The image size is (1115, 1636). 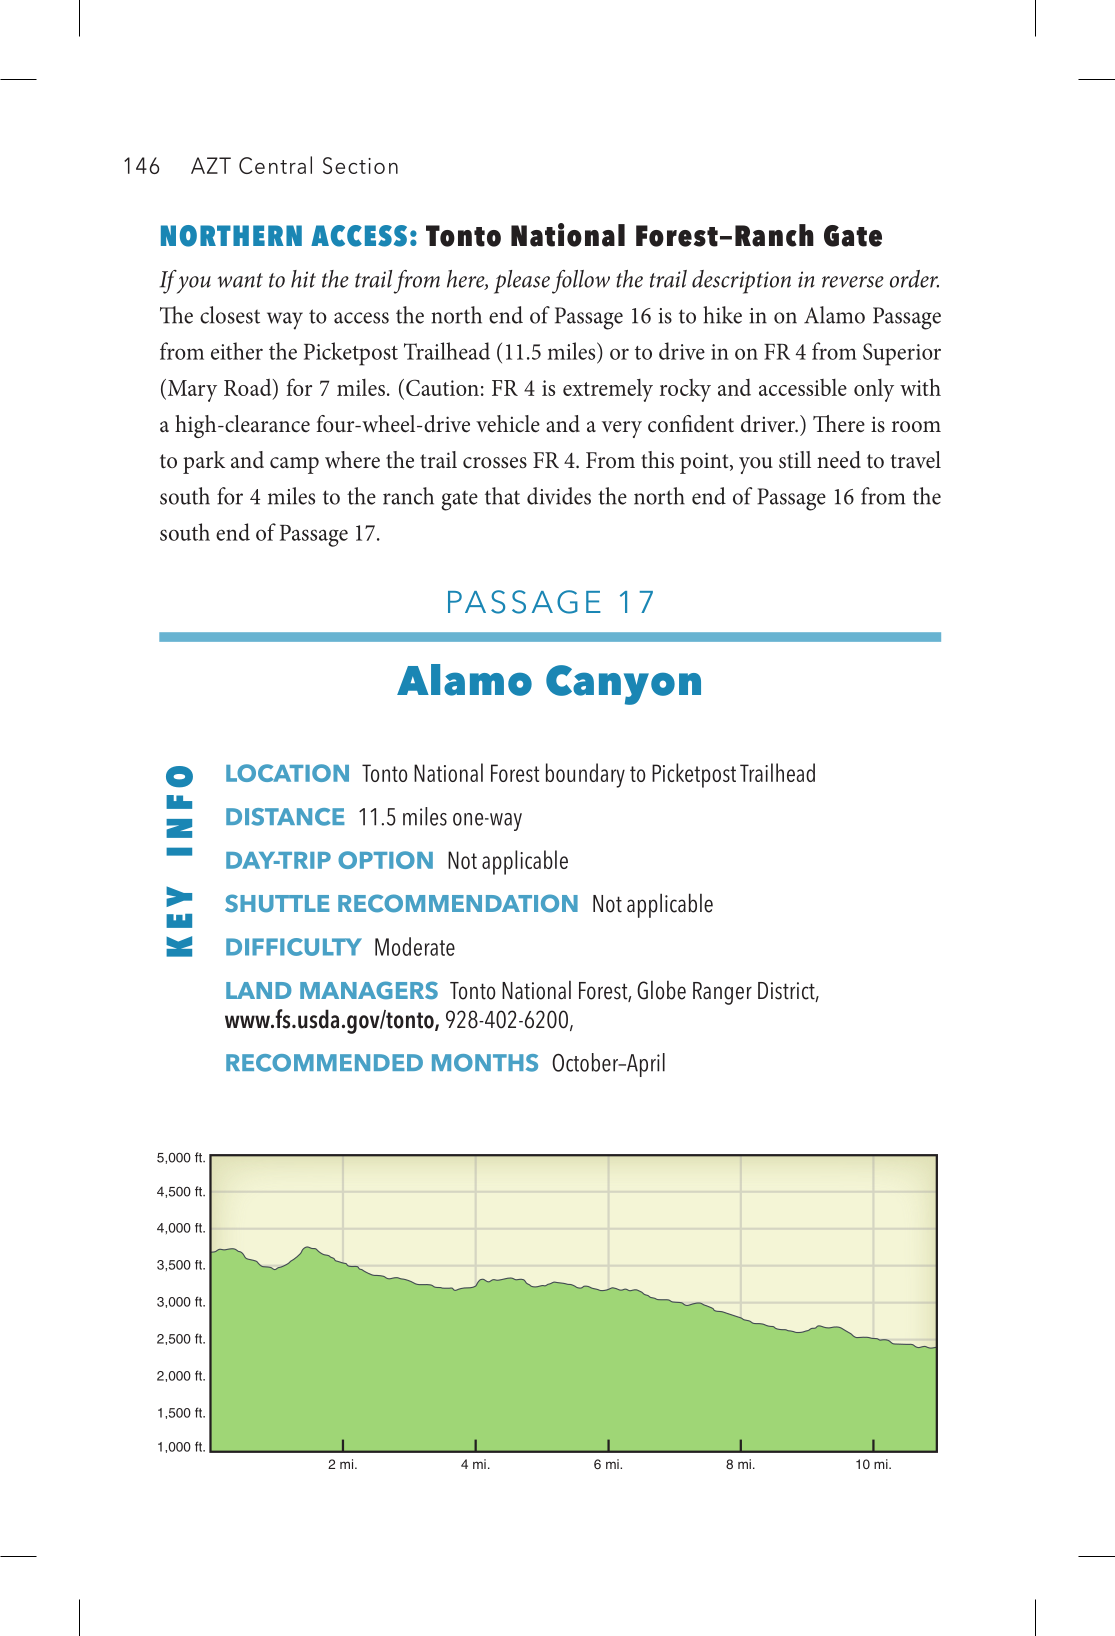 What do you see at coordinates (853, 282) in the page?
I see `reverse` at bounding box center [853, 282].
